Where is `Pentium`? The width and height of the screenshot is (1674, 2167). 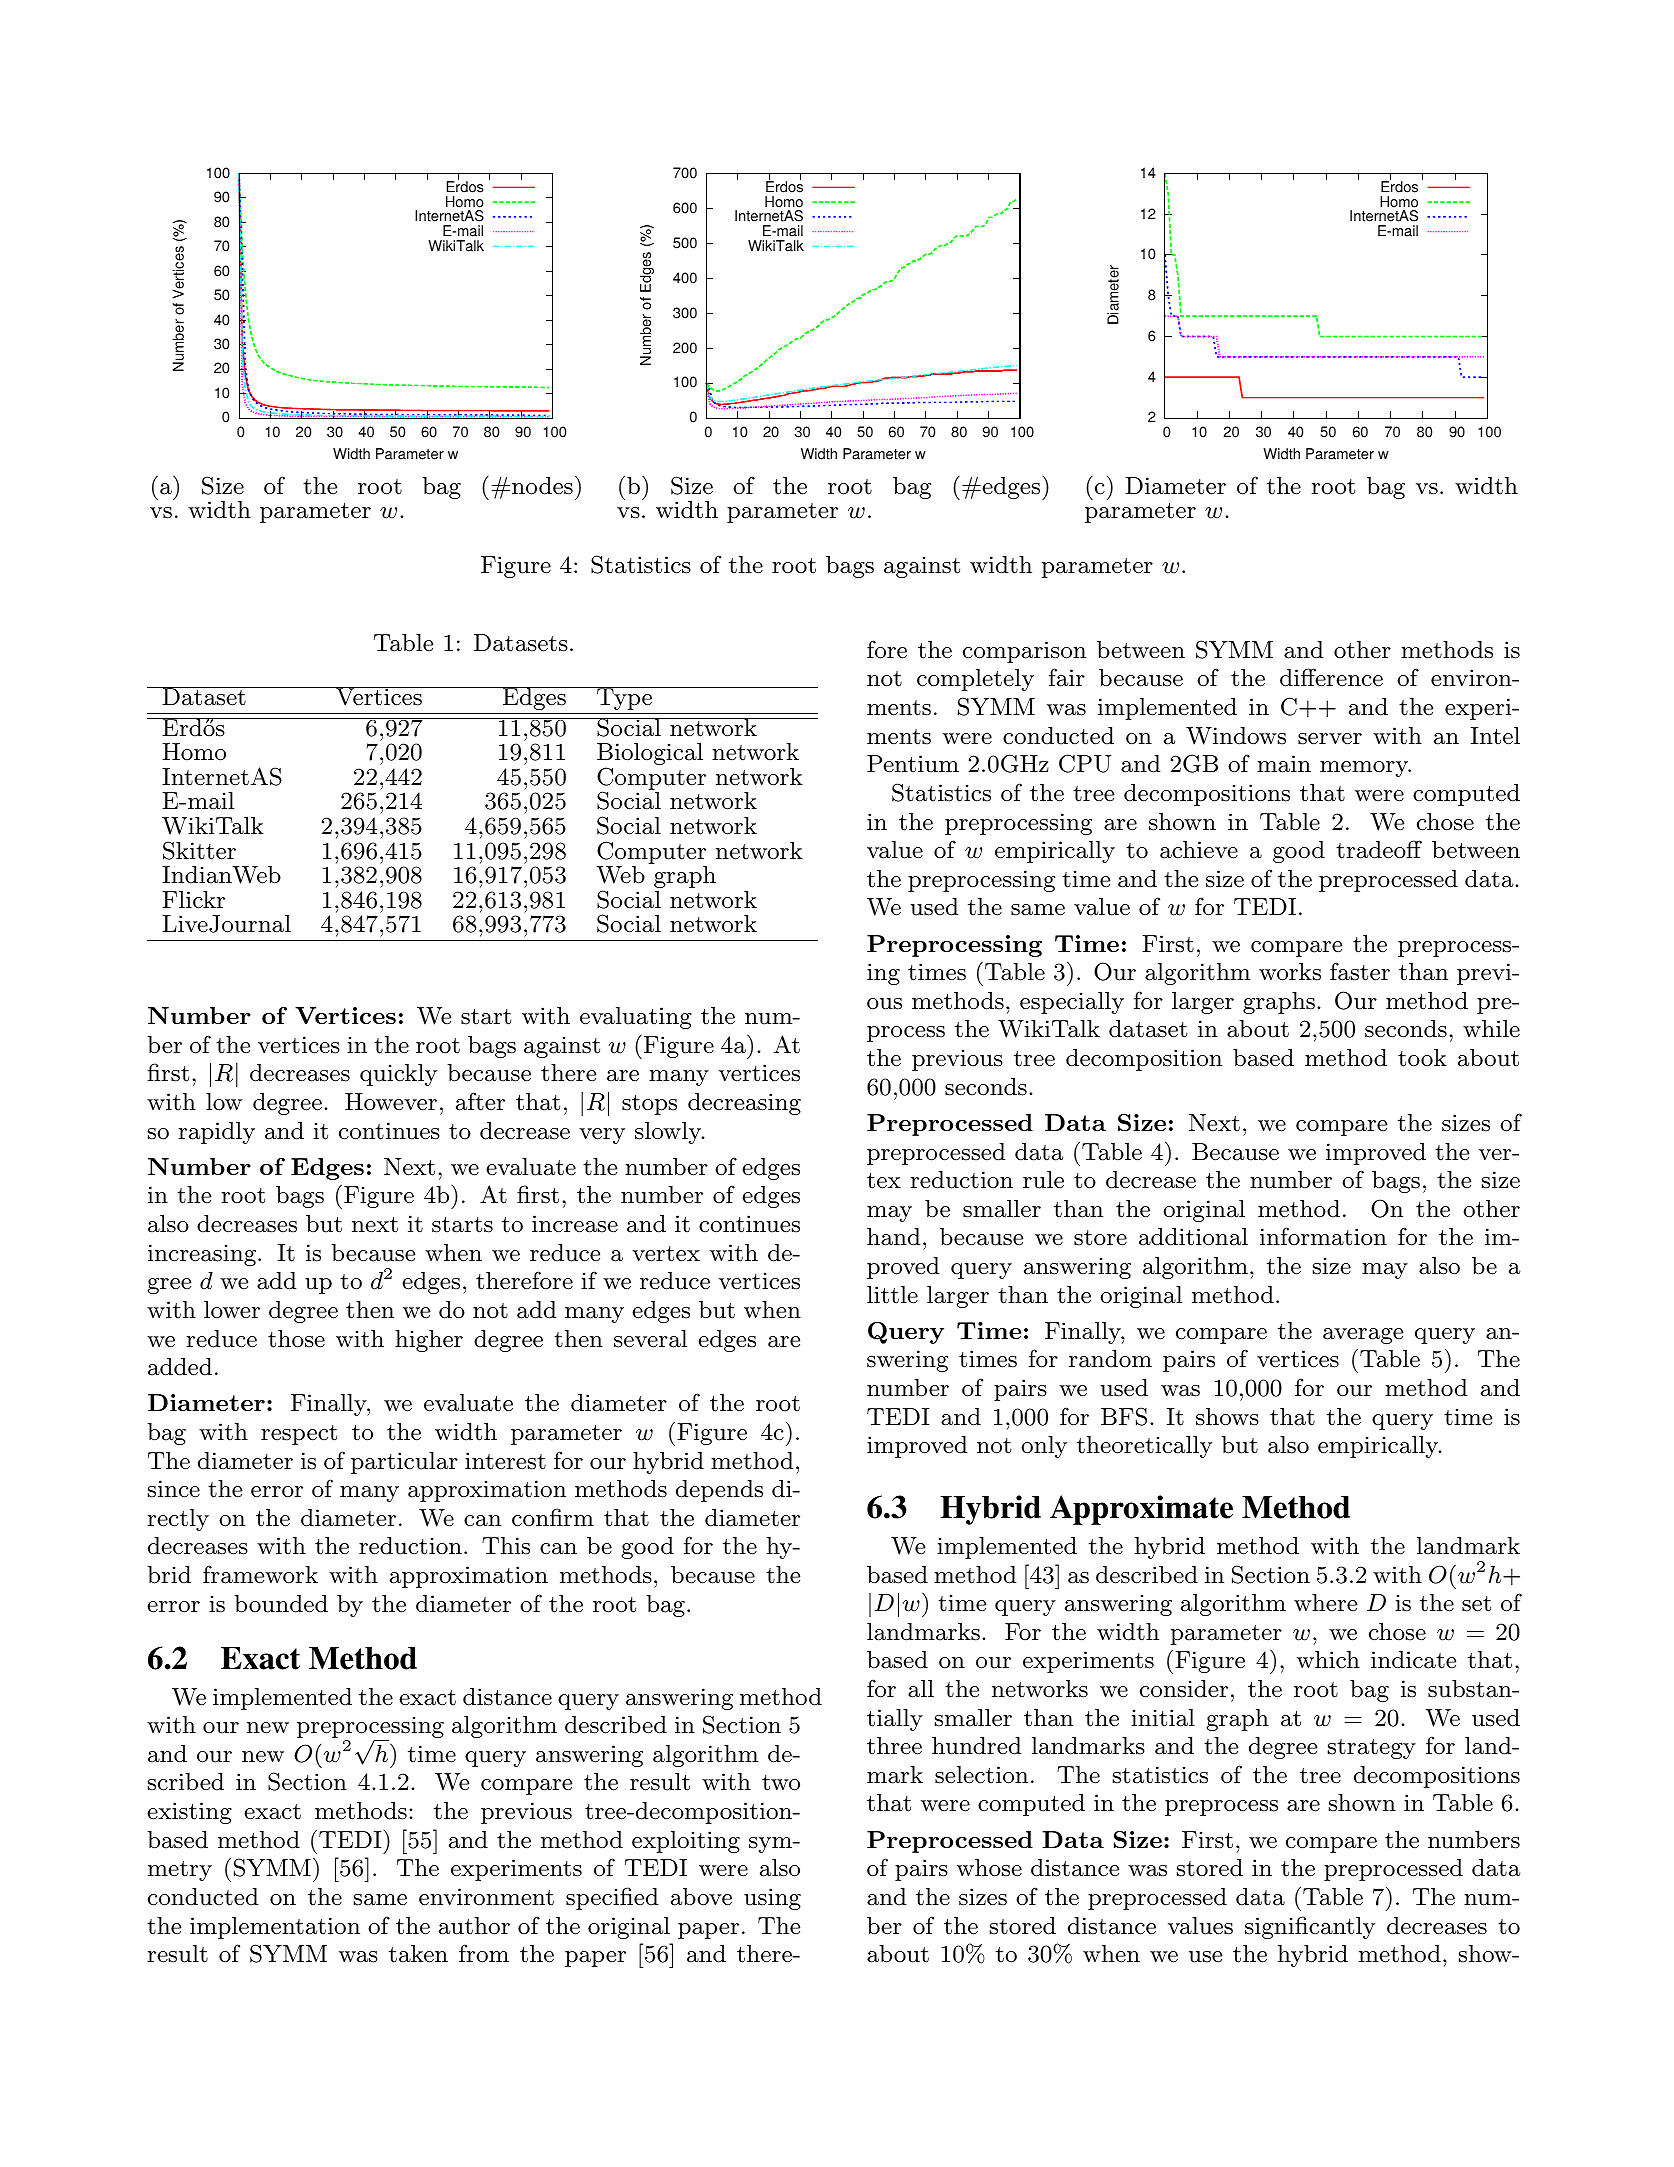
Pentium is located at coordinates (913, 764).
